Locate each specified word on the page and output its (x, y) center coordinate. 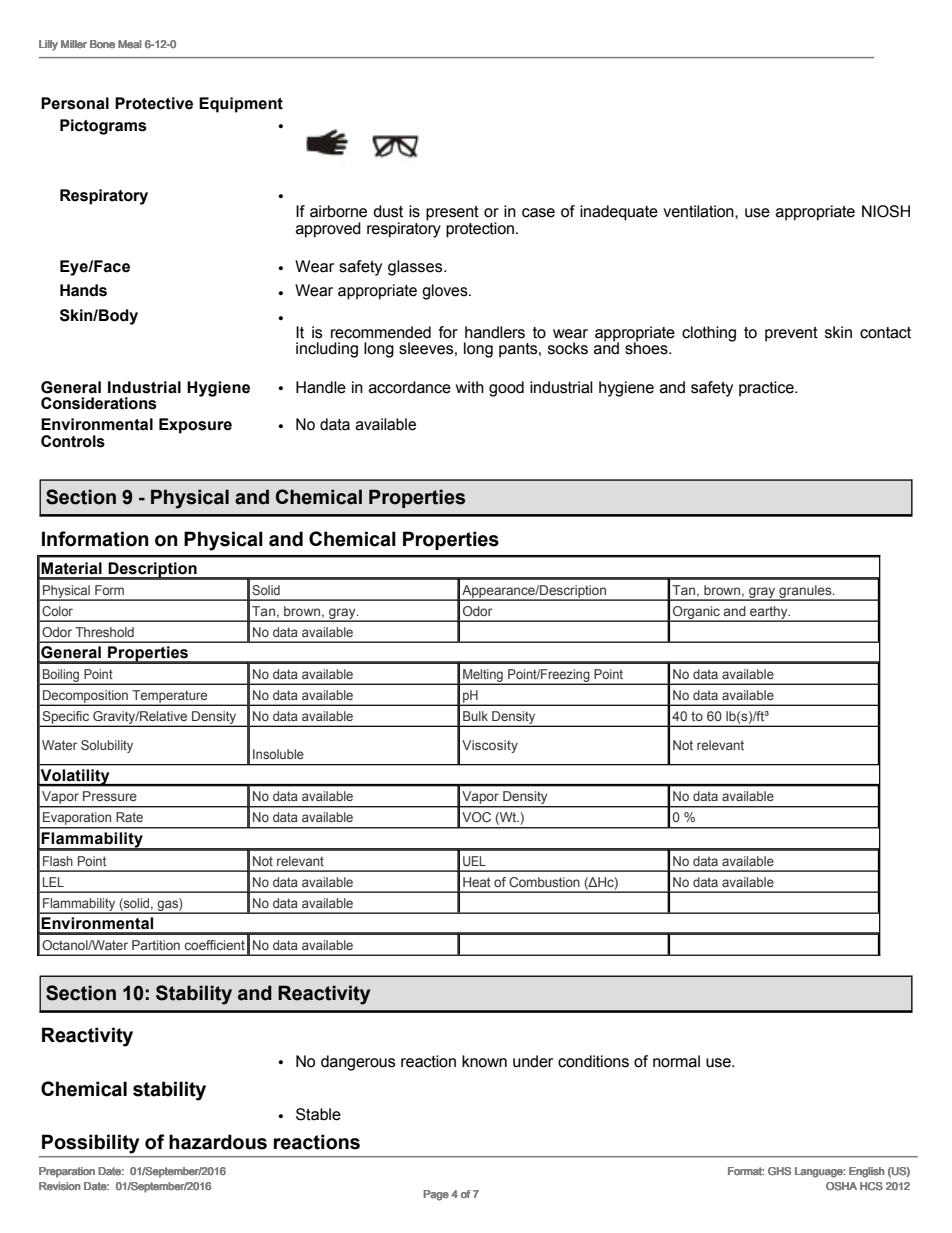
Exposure (195, 426)
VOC (476, 817)
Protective (154, 103)
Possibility (90, 1144)
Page (436, 1195)
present (452, 213)
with (470, 387)
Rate (129, 817)
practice (767, 389)
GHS (779, 1171)
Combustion (544, 882)
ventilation (699, 211)
